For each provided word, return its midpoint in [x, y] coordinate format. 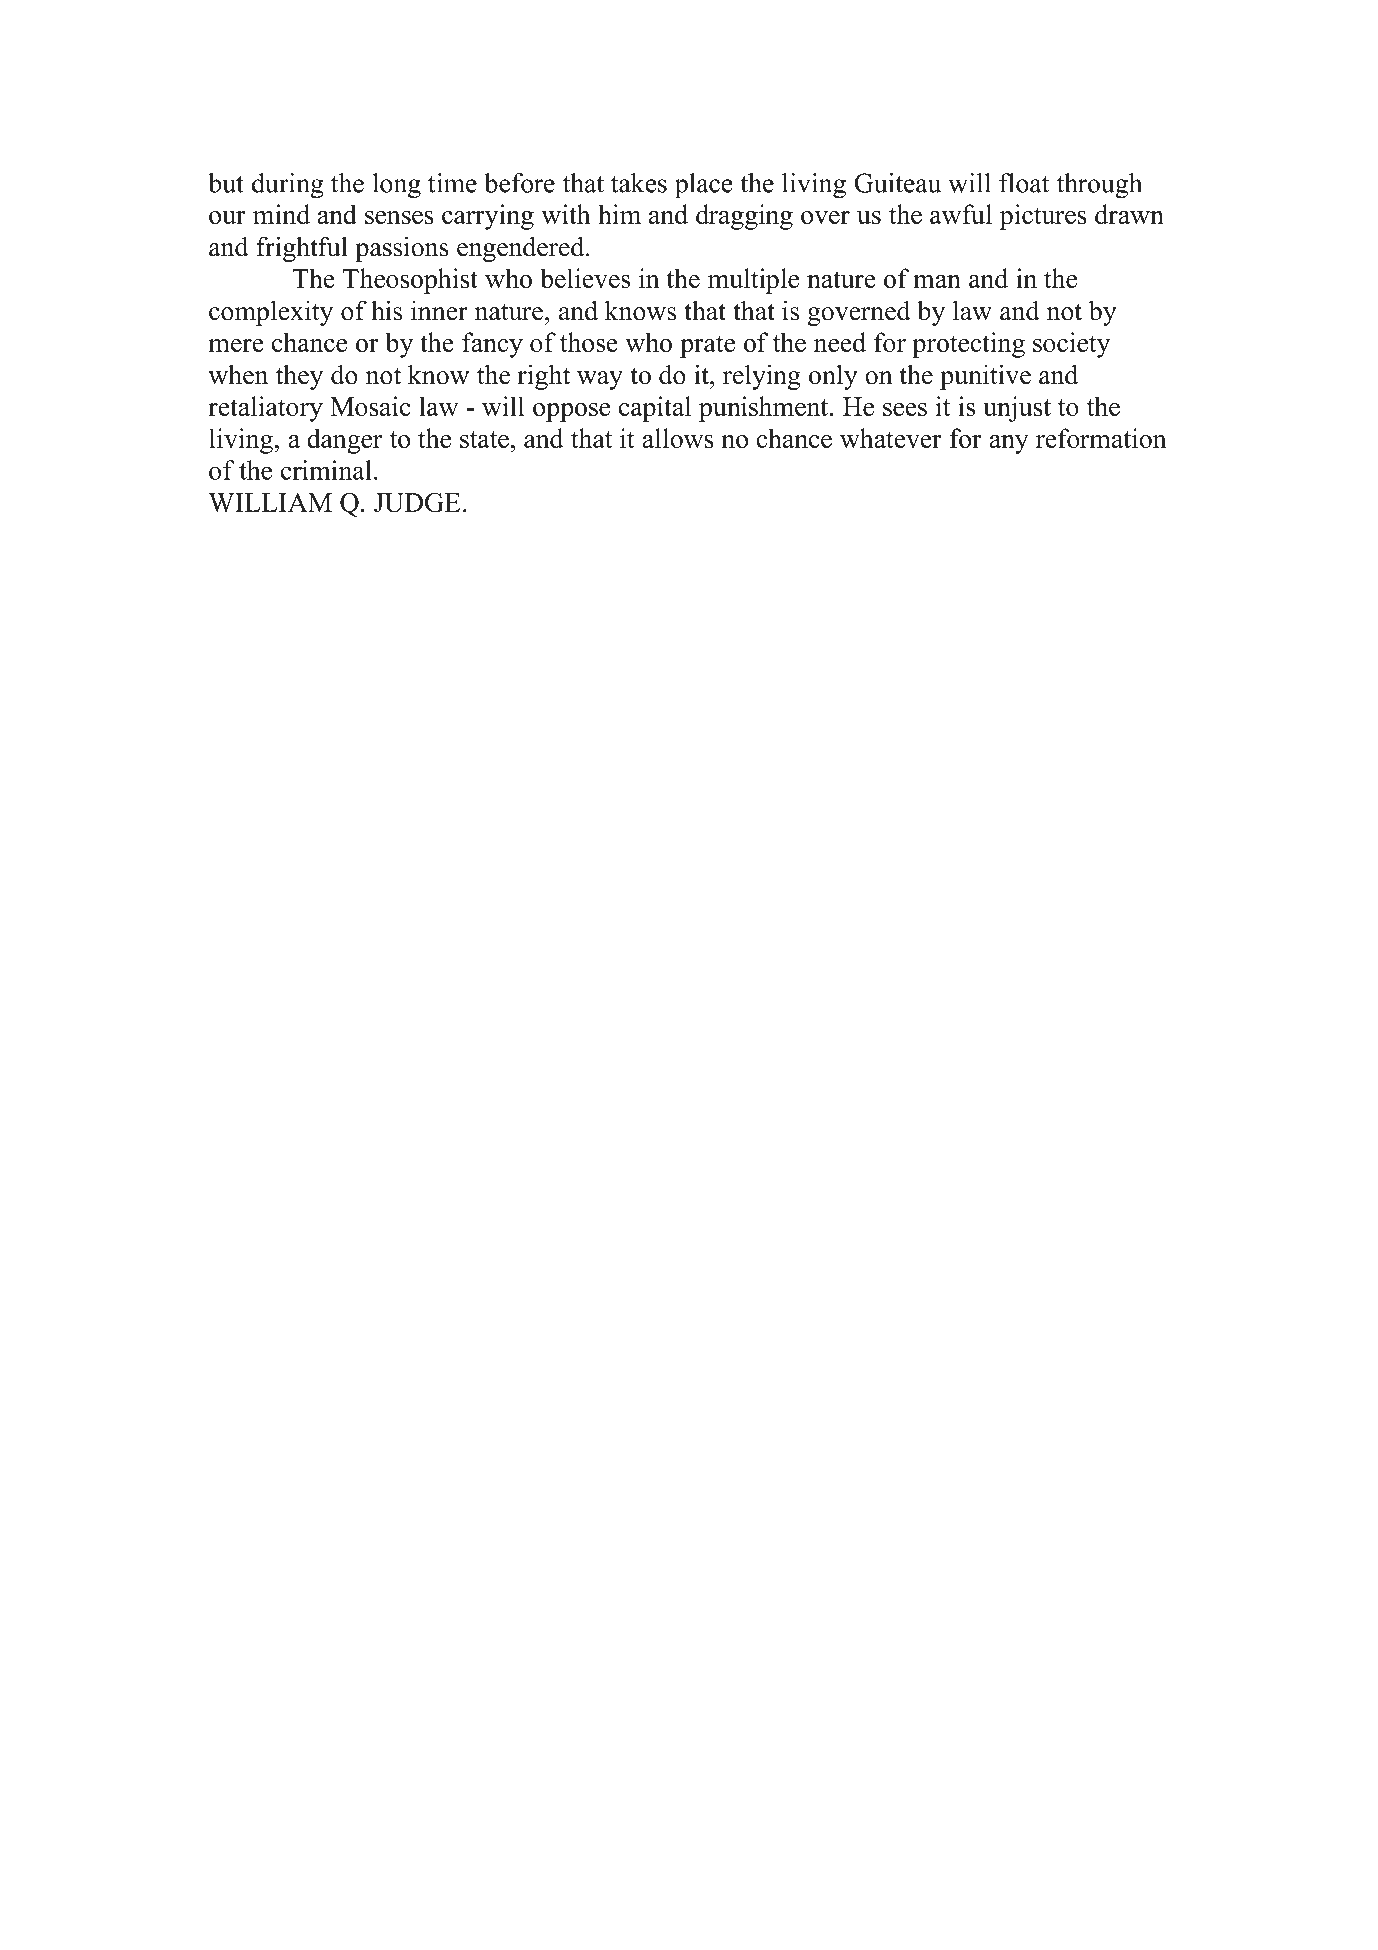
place [704, 186]
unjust [1017, 409]
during [288, 186]
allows [678, 438]
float [1024, 183]
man [937, 281]
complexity [271, 313]
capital [655, 409]
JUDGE [417, 502]
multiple [753, 281]
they [299, 377]
